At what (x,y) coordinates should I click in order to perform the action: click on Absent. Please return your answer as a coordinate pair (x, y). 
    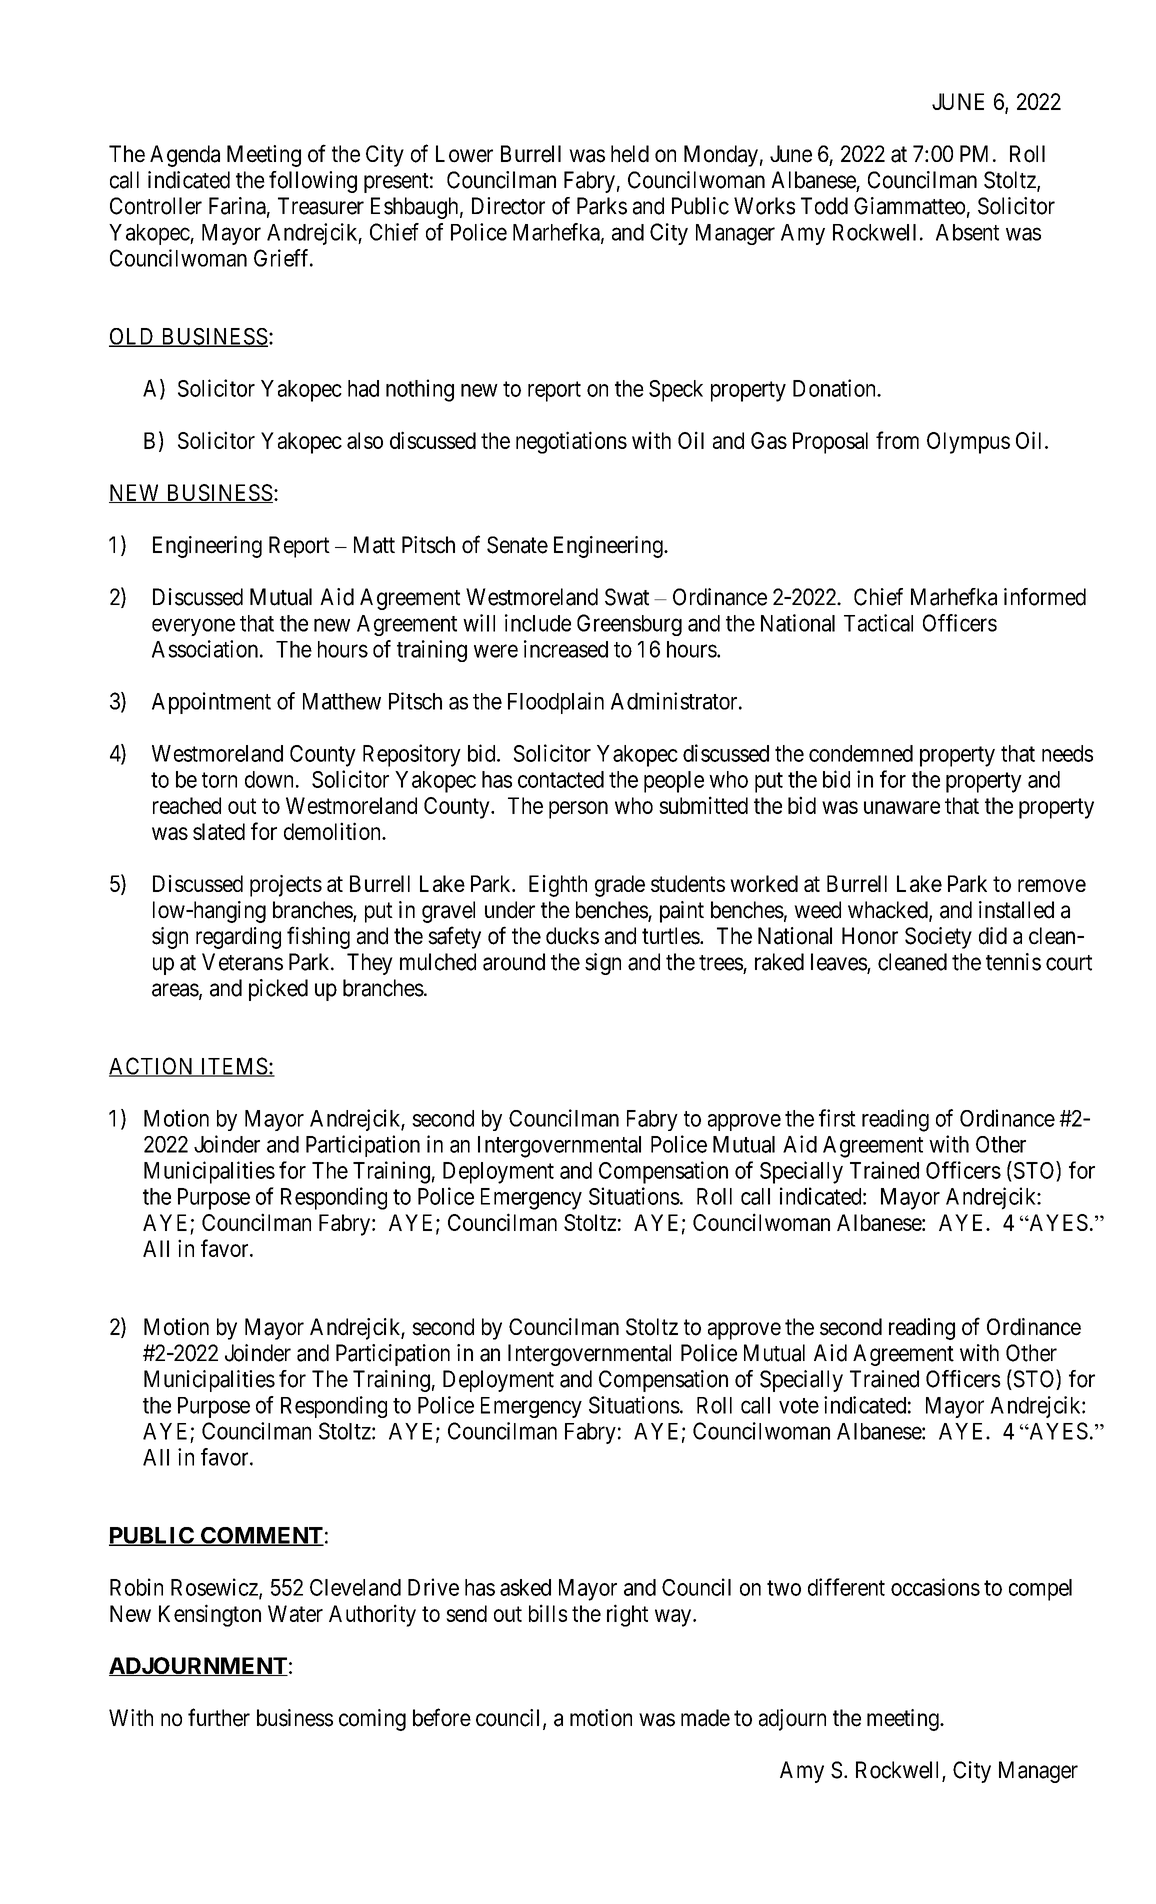
    Looking at the image, I should click on (967, 232).
